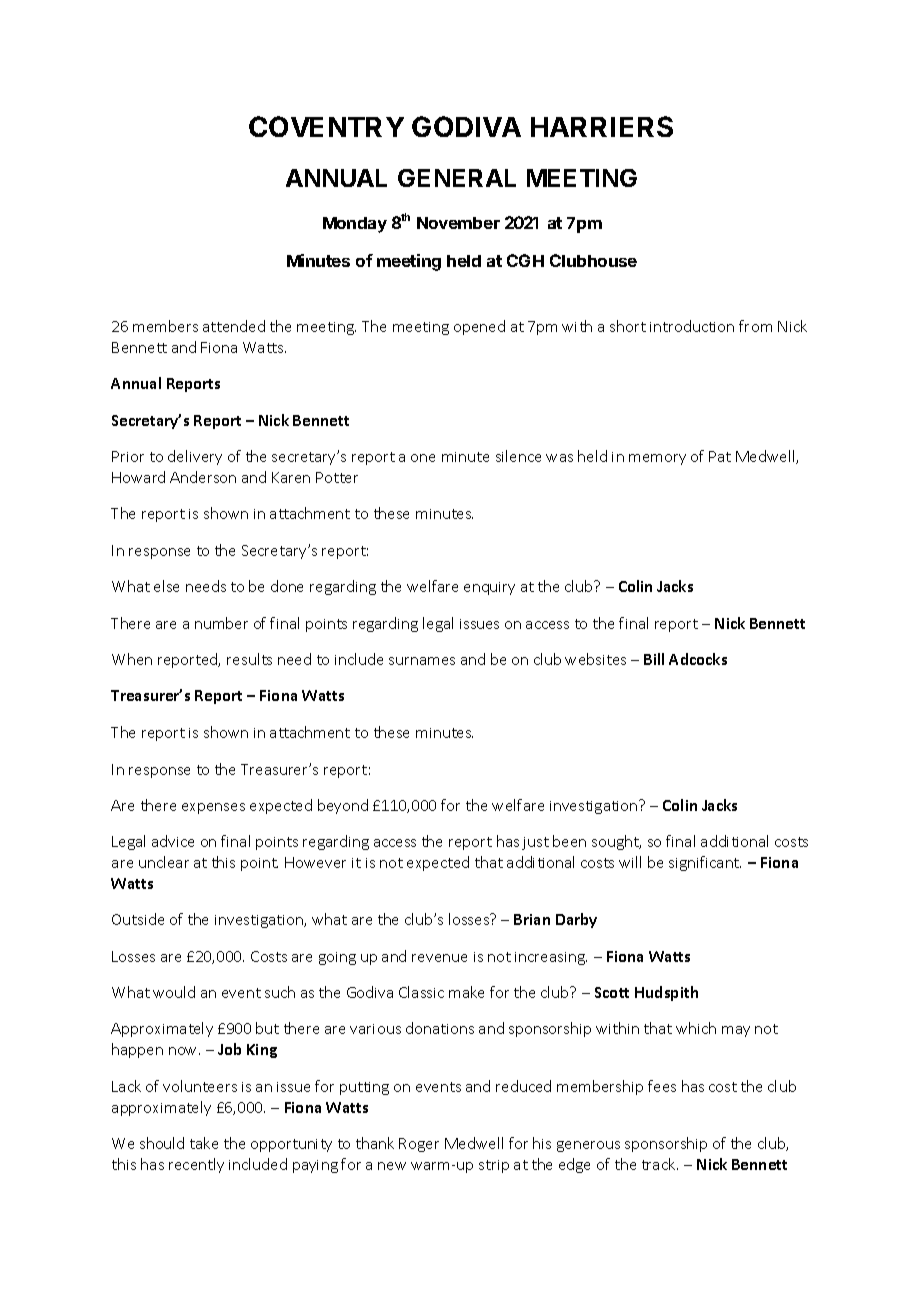 The width and height of the screenshot is (924, 1308). I want to click on GENERAL, so click(457, 178).
